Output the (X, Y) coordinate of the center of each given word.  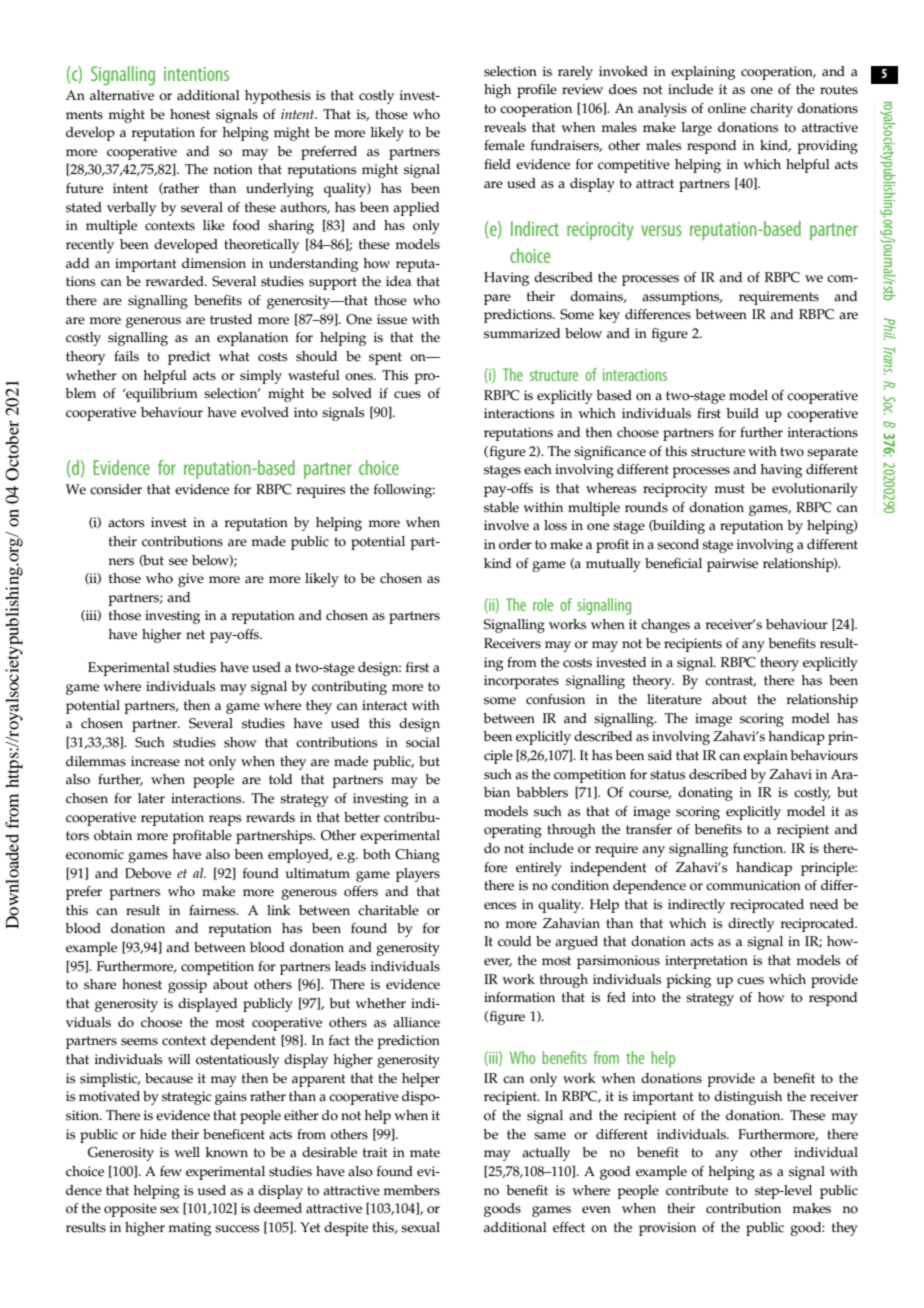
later (151, 798)
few (171, 1171)
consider (116, 489)
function (759, 848)
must (730, 489)
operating (513, 831)
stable (501, 507)
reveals (505, 127)
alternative (122, 95)
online (727, 108)
